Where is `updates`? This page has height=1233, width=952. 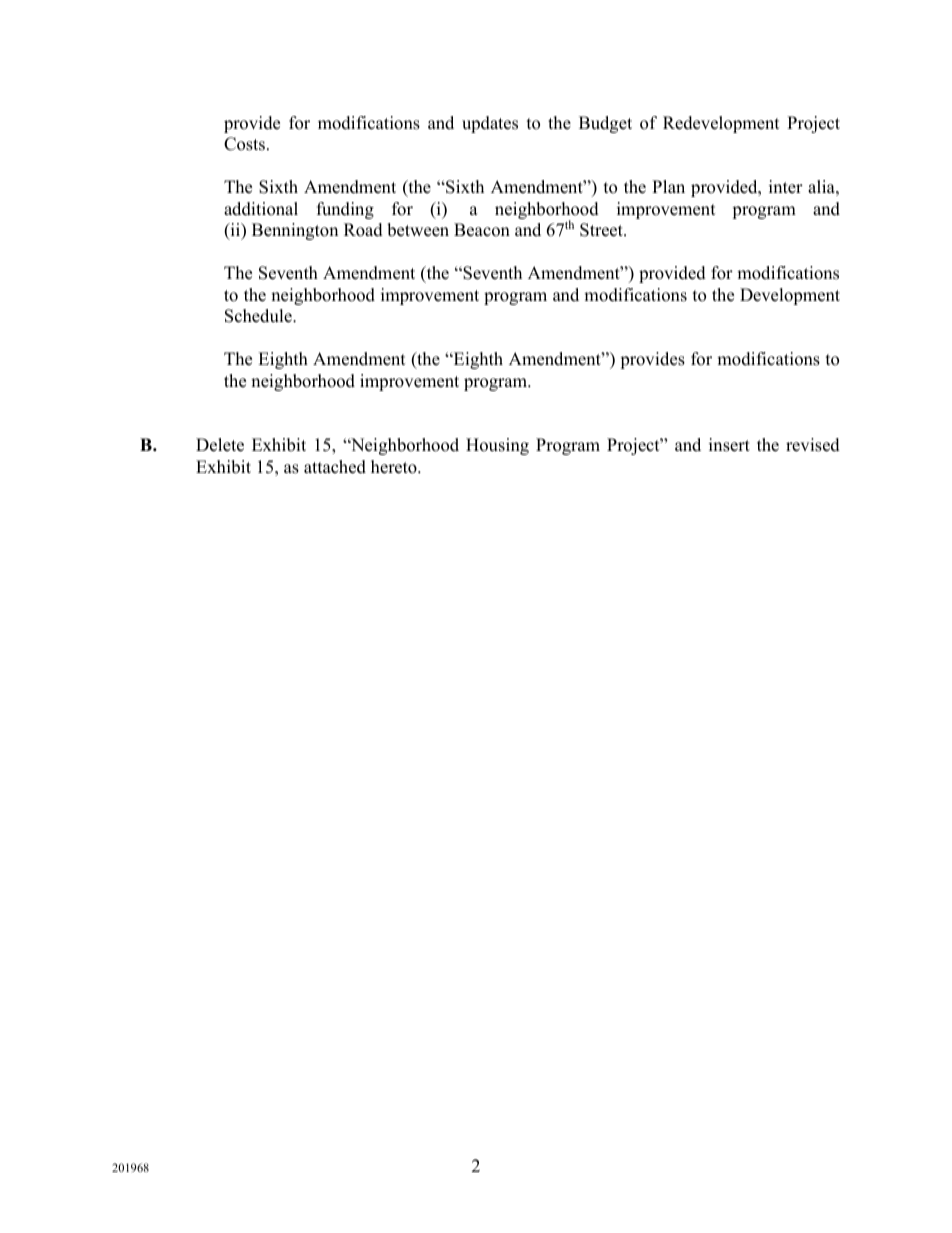
updates is located at coordinates (490, 124).
